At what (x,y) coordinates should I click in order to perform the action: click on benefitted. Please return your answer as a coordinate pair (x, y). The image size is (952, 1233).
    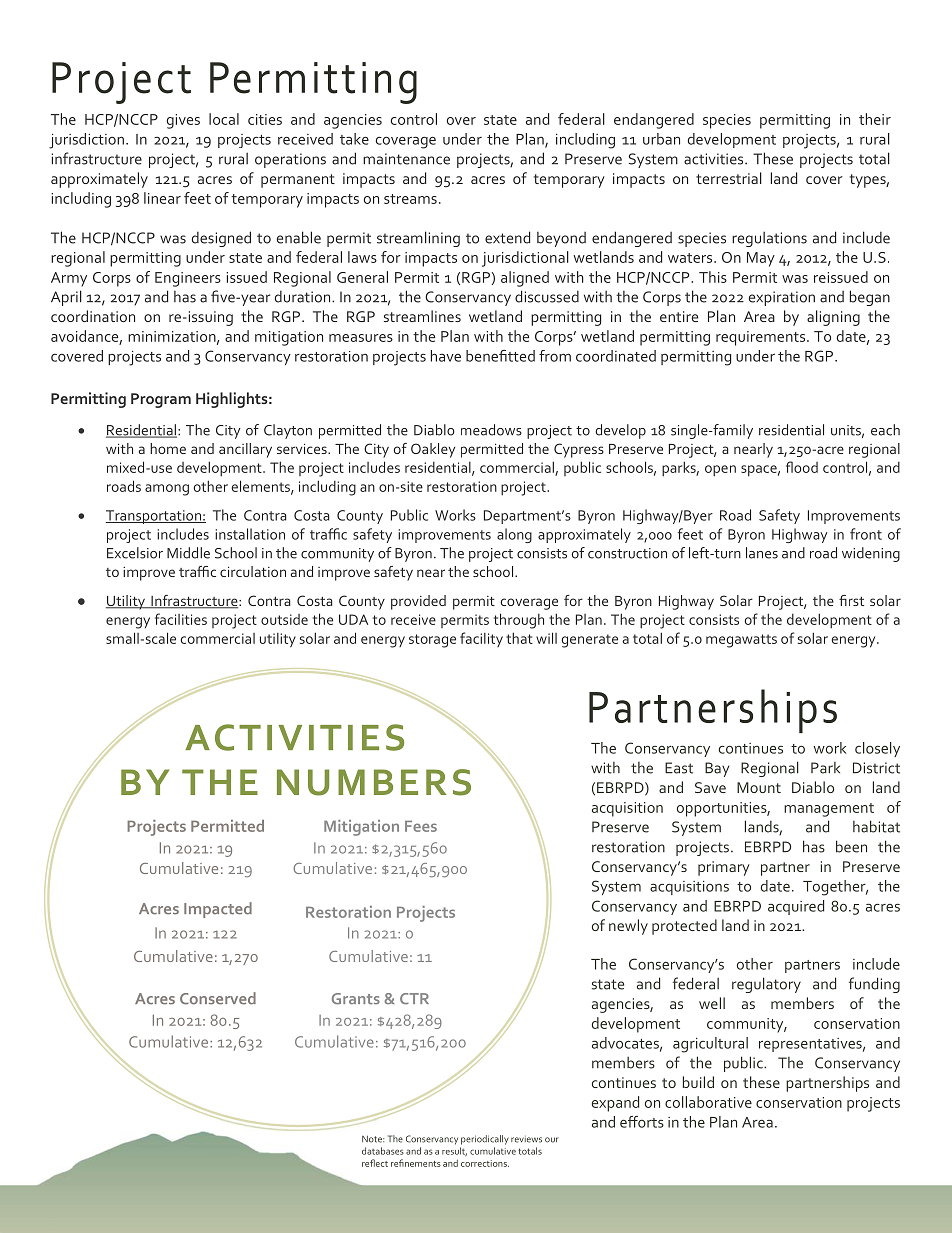
    Looking at the image, I should click on (500, 356).
